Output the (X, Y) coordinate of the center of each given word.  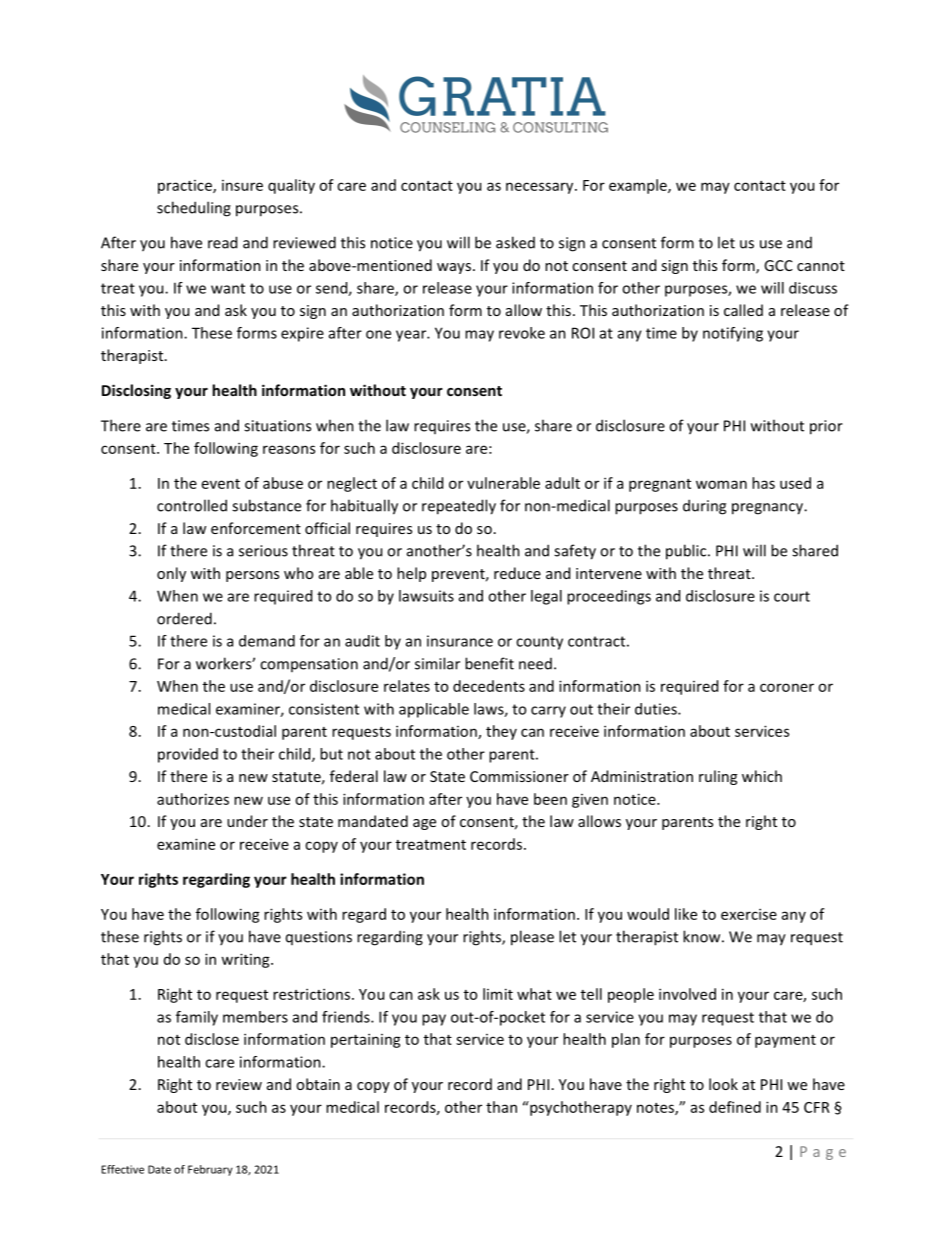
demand (267, 641)
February (210, 1170)
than (501, 1107)
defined (735, 1107)
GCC (778, 265)
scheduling (194, 209)
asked (515, 242)
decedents (489, 686)
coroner (787, 687)
